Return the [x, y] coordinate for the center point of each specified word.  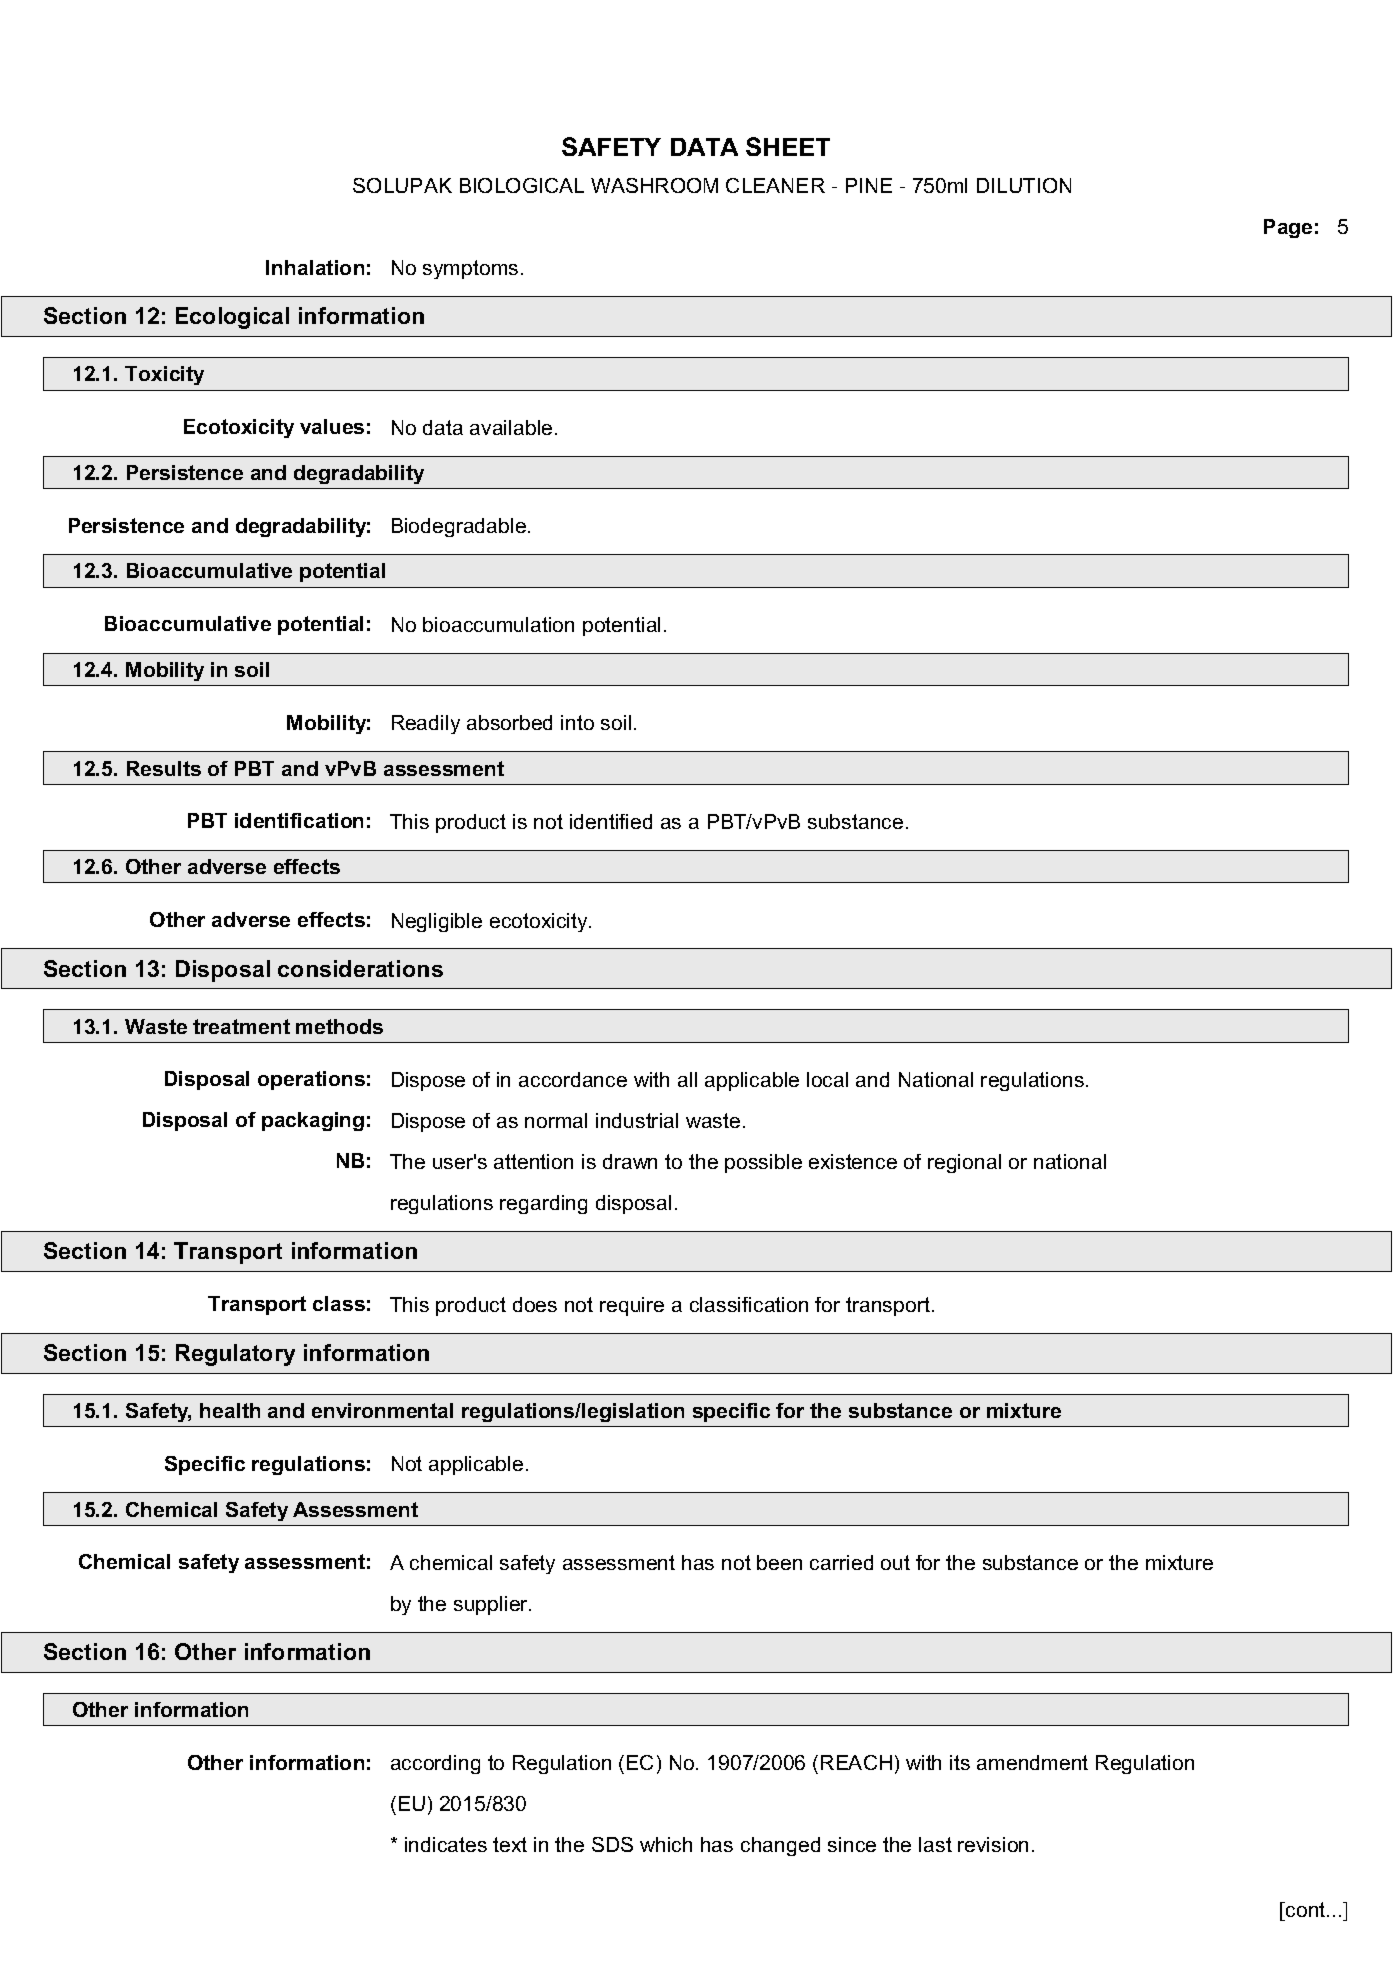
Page [1288, 228]
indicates [446, 1844]
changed [780, 1846]
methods [339, 1026]
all [687, 1079]
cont [1306, 1909]
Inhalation [315, 267]
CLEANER [775, 185]
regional [964, 1163]
